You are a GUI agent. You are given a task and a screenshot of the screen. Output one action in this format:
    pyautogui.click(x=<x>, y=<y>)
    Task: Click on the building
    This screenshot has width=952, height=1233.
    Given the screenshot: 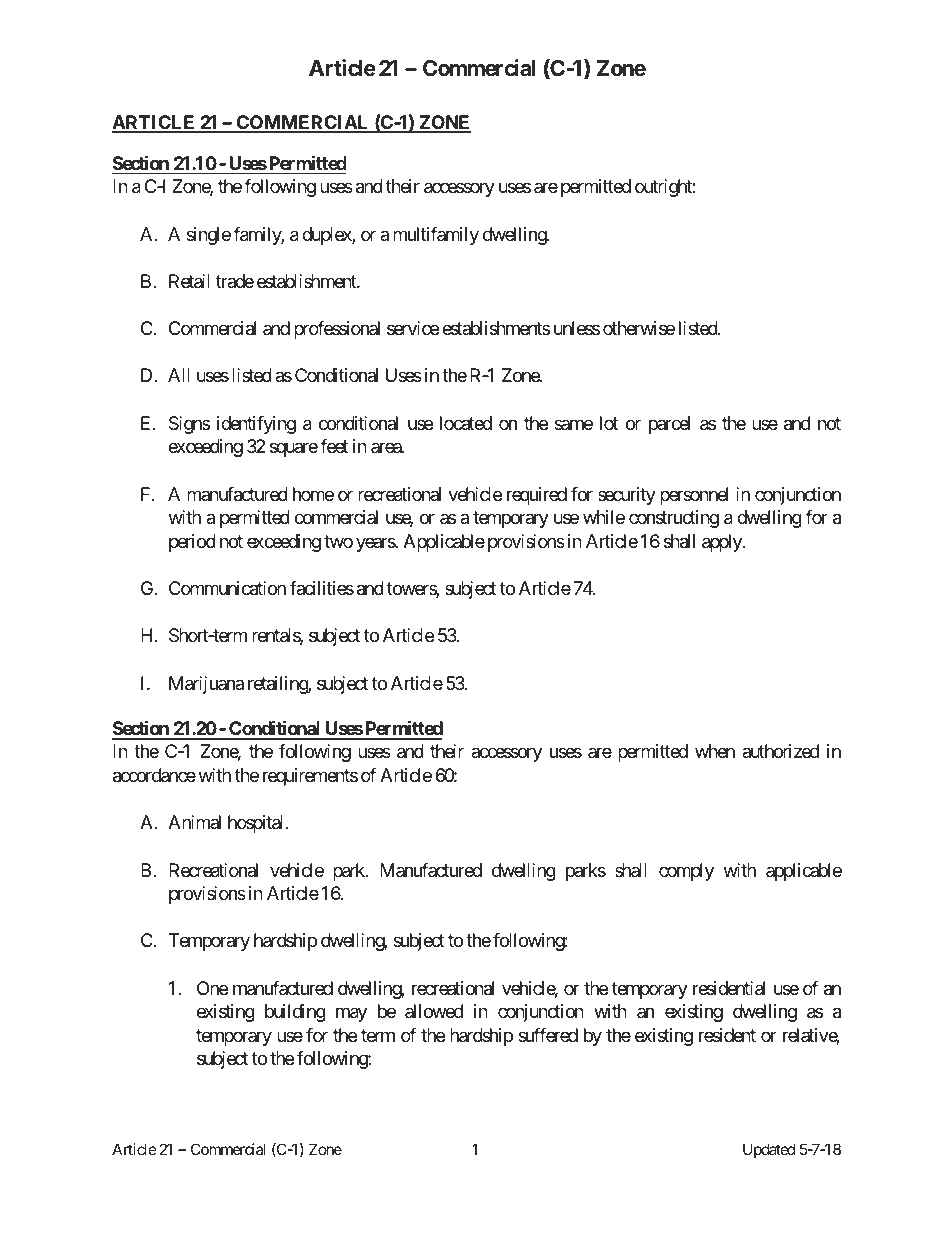 What is the action you would take?
    pyautogui.click(x=295, y=1013)
